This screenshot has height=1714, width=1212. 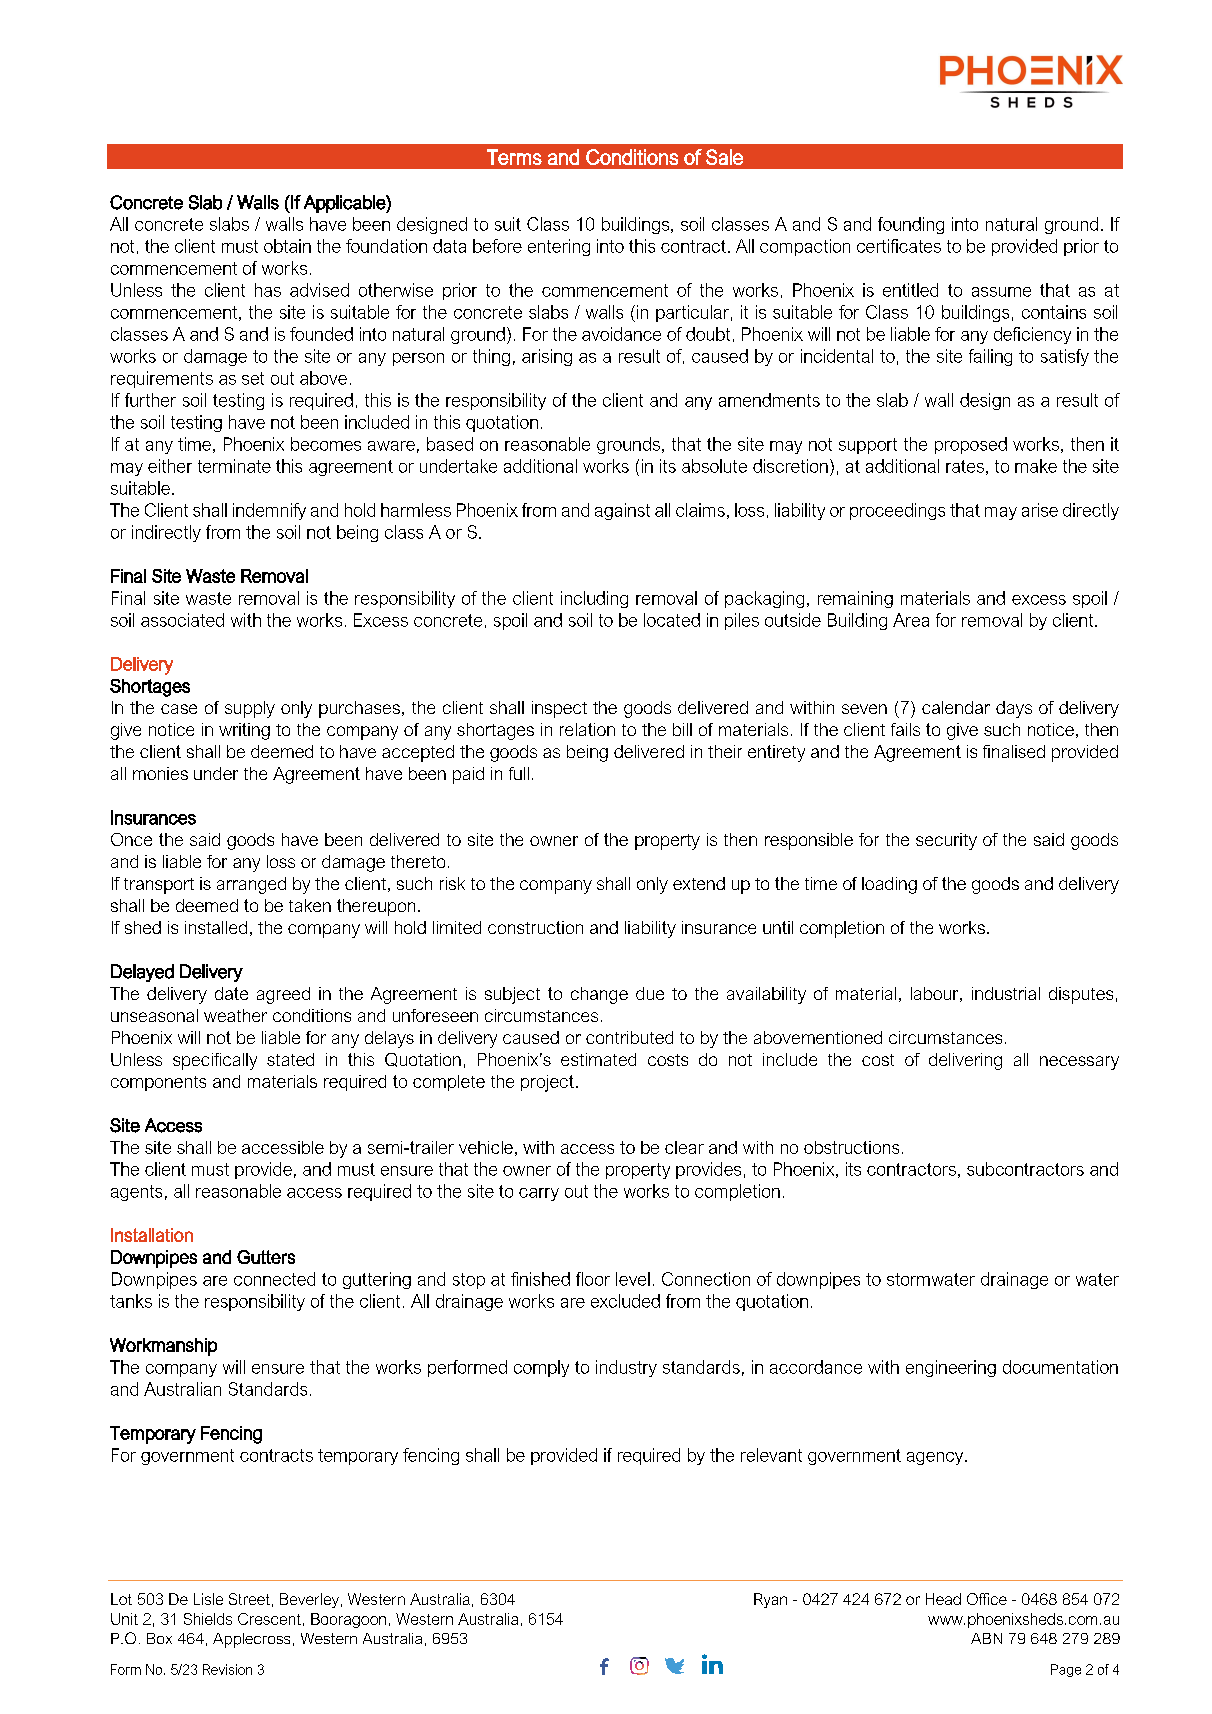 I want to click on entering, so click(x=559, y=247).
